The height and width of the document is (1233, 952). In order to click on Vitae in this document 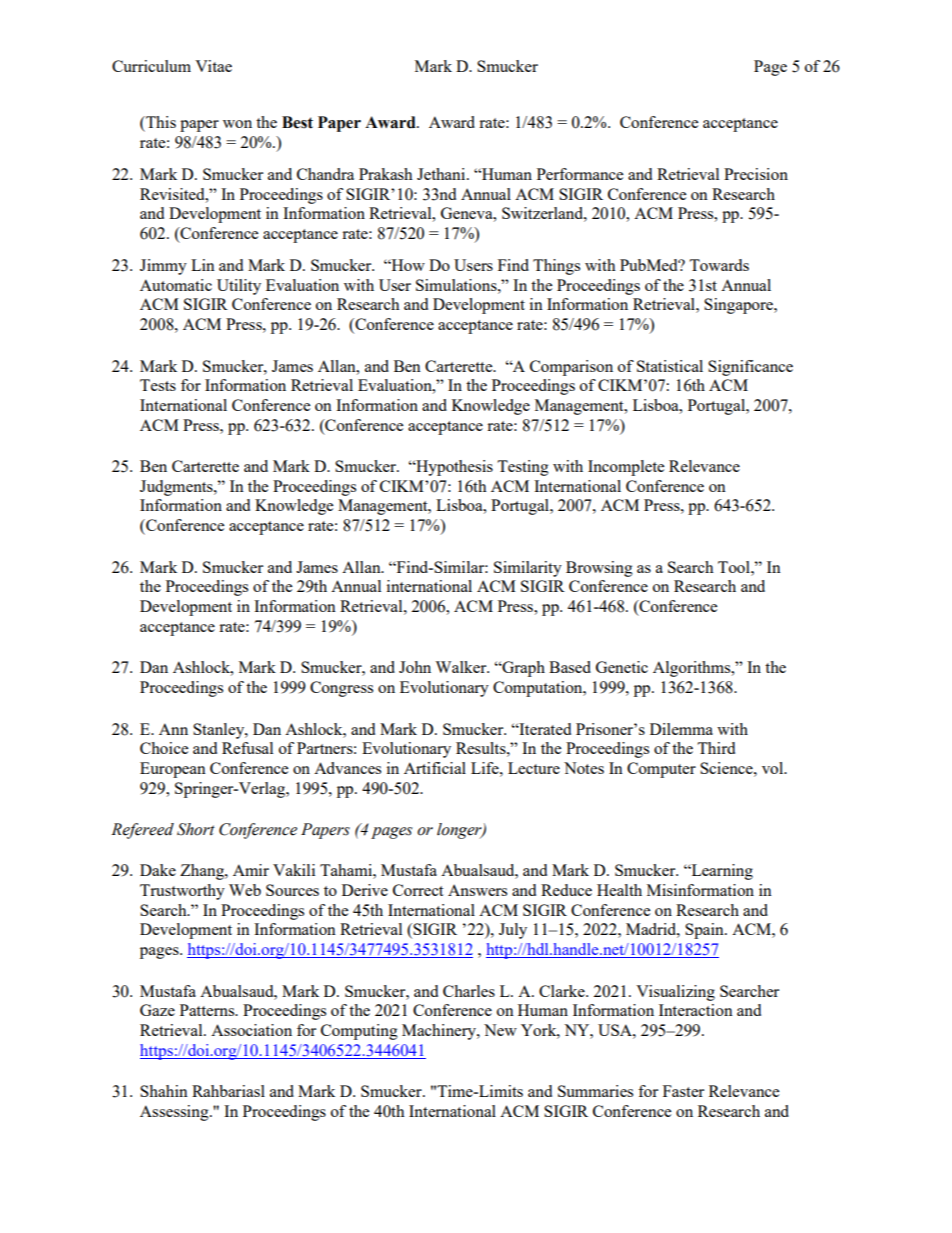, I will do `click(213, 66)`.
